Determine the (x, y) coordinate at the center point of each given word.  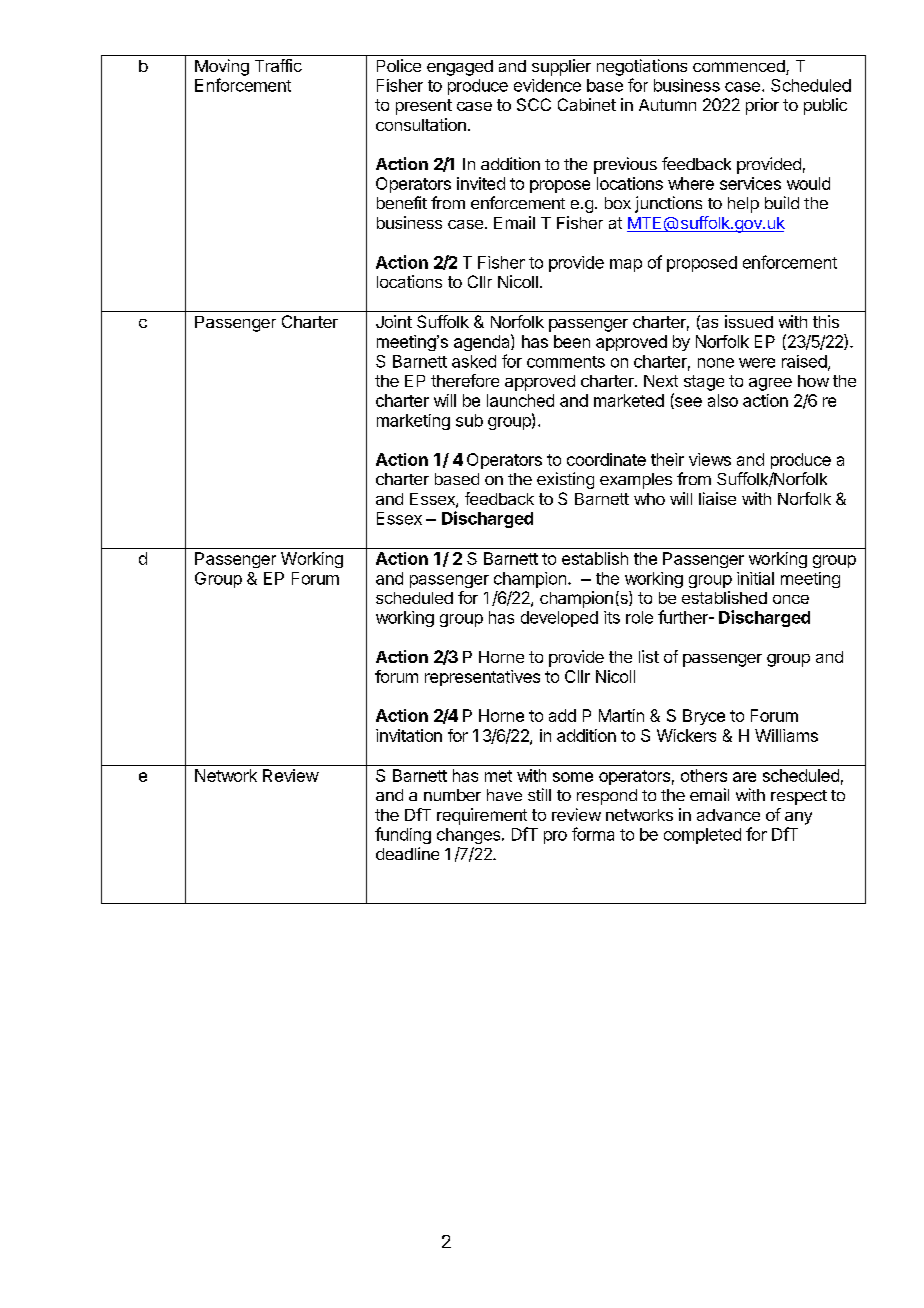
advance (728, 815)
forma (593, 834)
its (612, 617)
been (572, 341)
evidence (547, 85)
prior (762, 106)
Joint (394, 321)
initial (755, 578)
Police (399, 65)
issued (749, 321)
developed (559, 619)
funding (403, 835)
